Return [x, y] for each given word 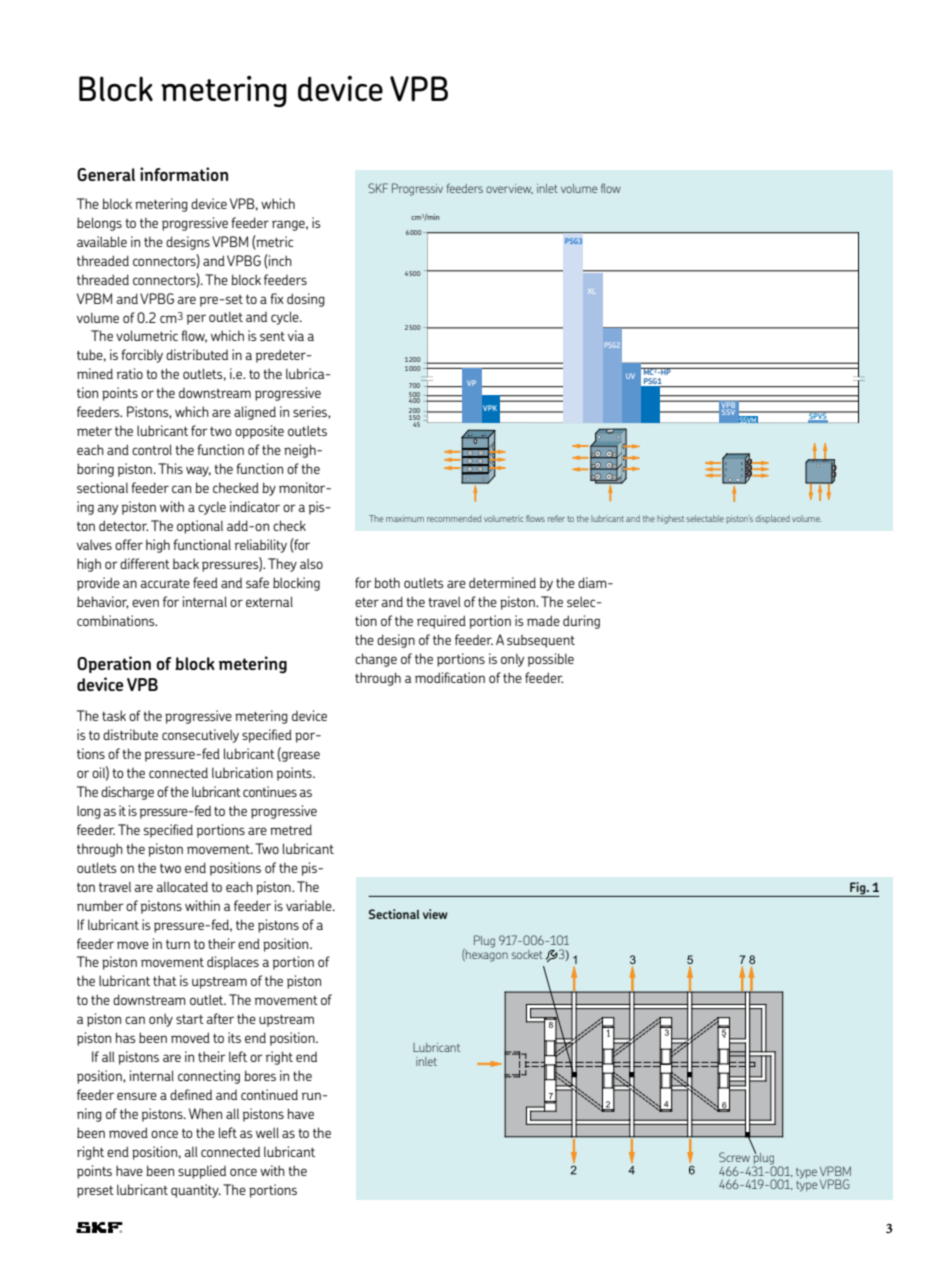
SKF [378, 188]
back [186, 563]
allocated [182, 886]
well [267, 1132]
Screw [734, 1157]
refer [556, 518]
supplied [202, 1172]
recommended [454, 518]
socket [527, 954]
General [106, 174]
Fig [859, 888]
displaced [773, 519]
